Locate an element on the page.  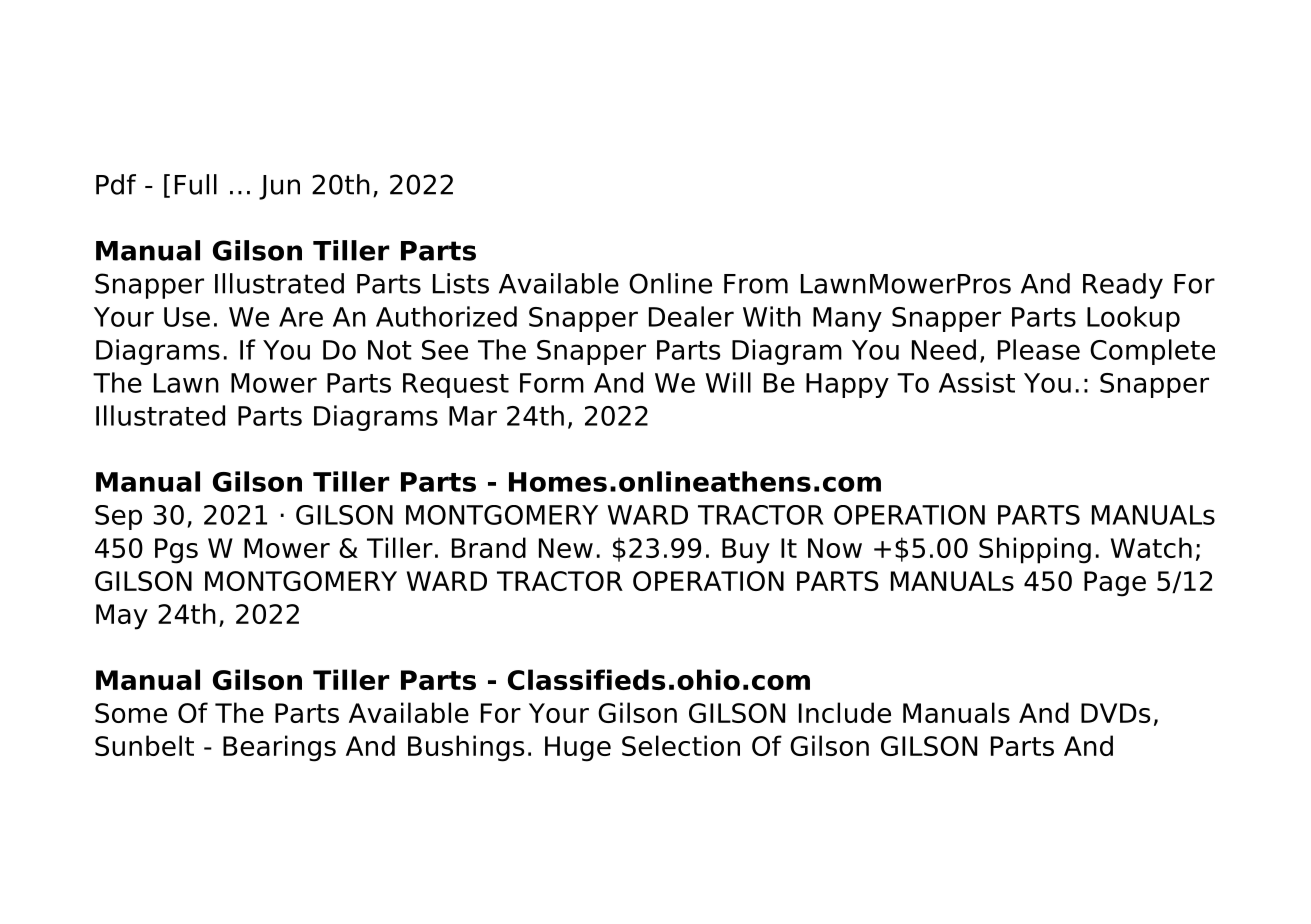
Sep is located at coordinates (118, 517).
